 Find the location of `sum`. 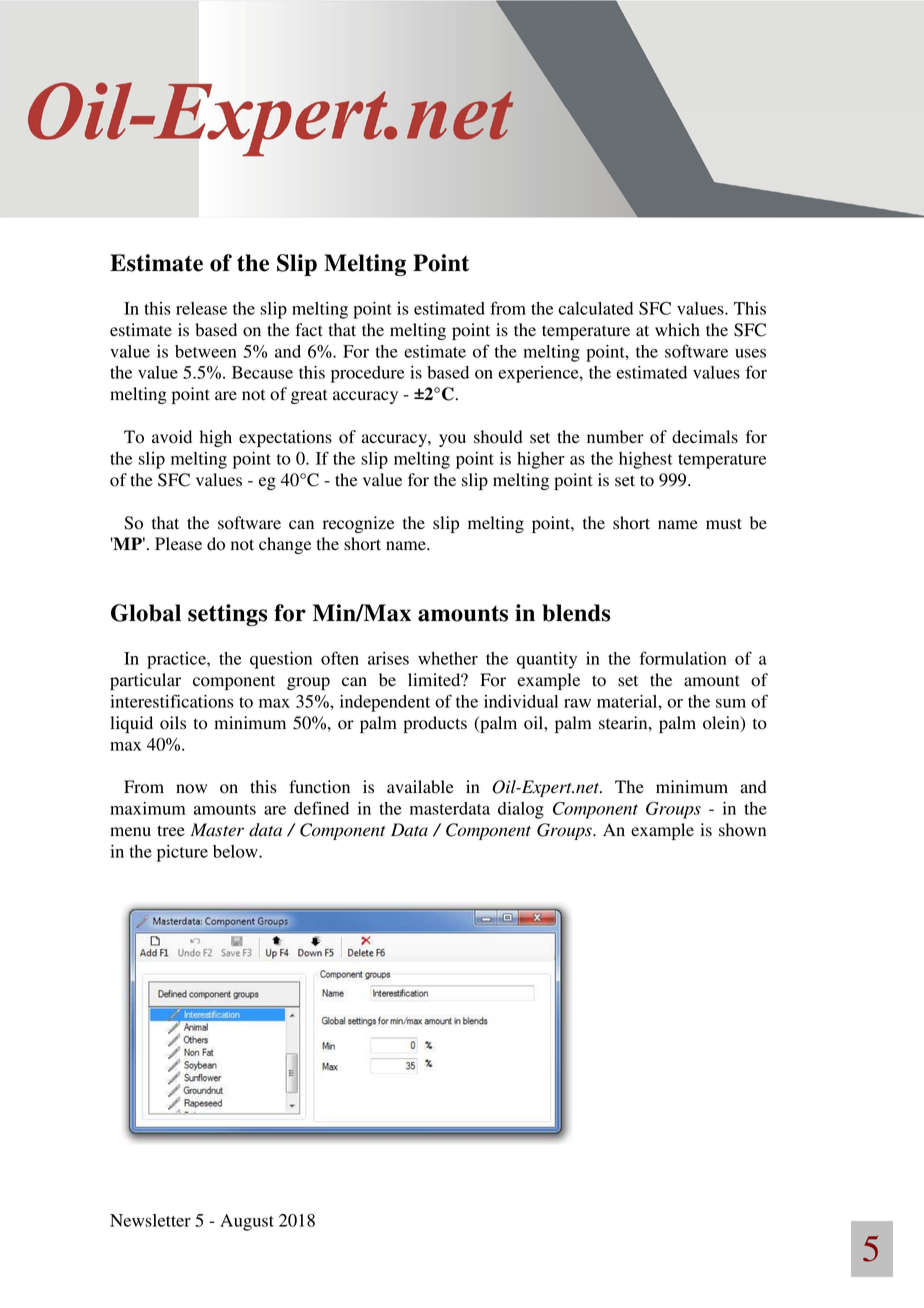

sum is located at coordinates (731, 703).
